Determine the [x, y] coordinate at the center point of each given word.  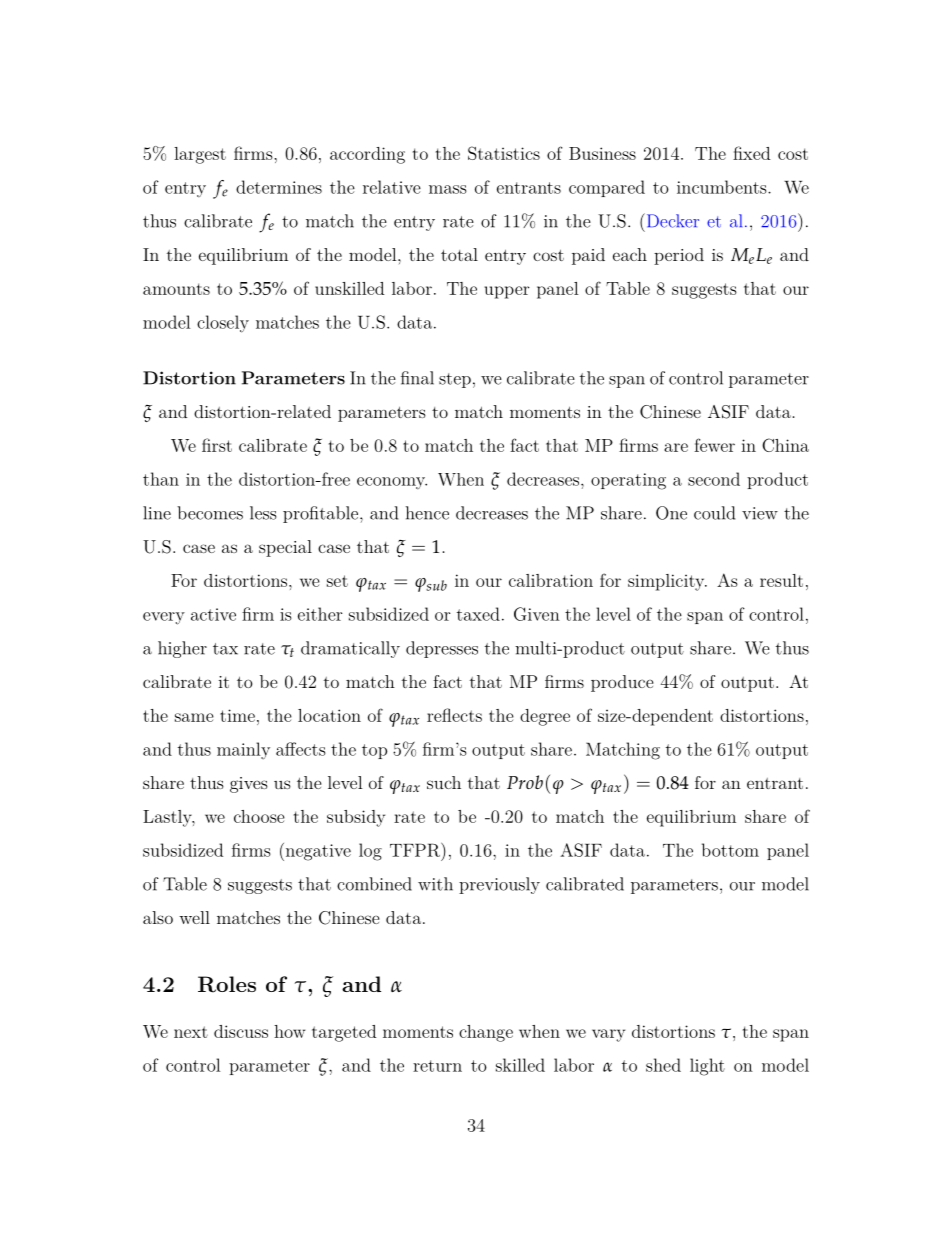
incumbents [723, 187]
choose [259, 816]
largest [200, 155]
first [217, 445]
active [213, 614]
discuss [241, 1031]
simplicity [667, 582]
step [455, 380]
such [444, 782]
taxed [478, 614]
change [486, 1033]
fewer [714, 445]
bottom [730, 850]
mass [448, 189]
